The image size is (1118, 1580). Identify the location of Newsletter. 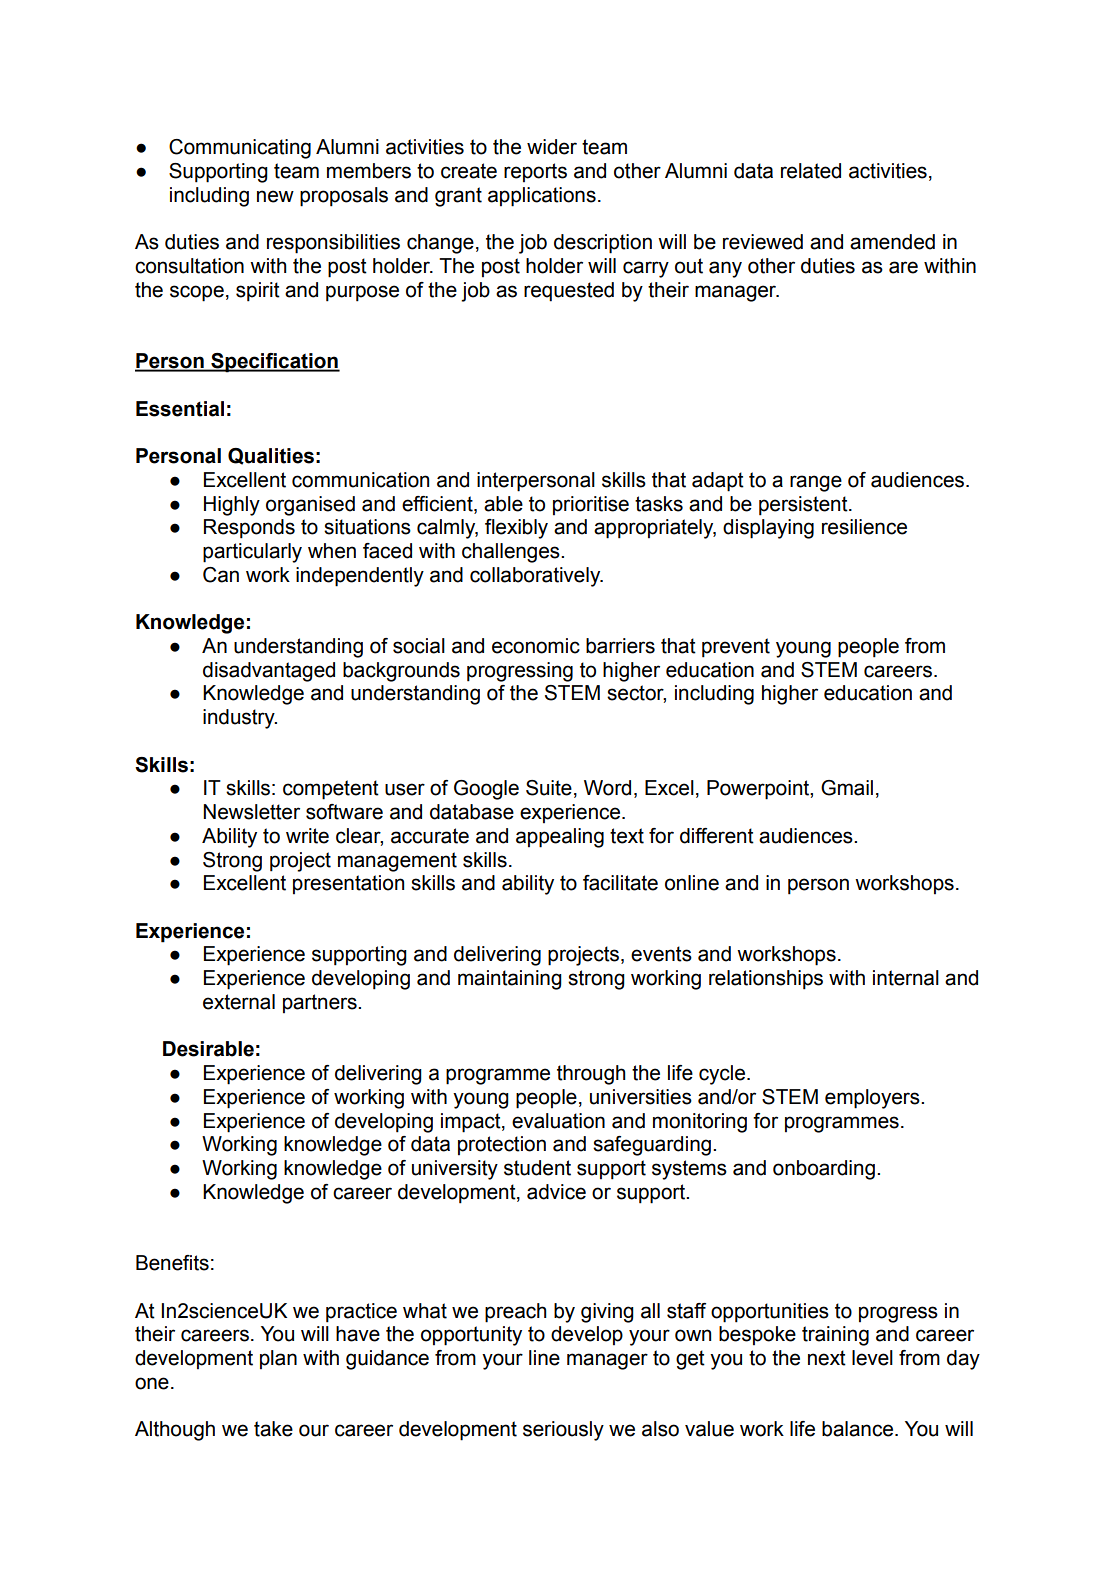
(251, 812).
